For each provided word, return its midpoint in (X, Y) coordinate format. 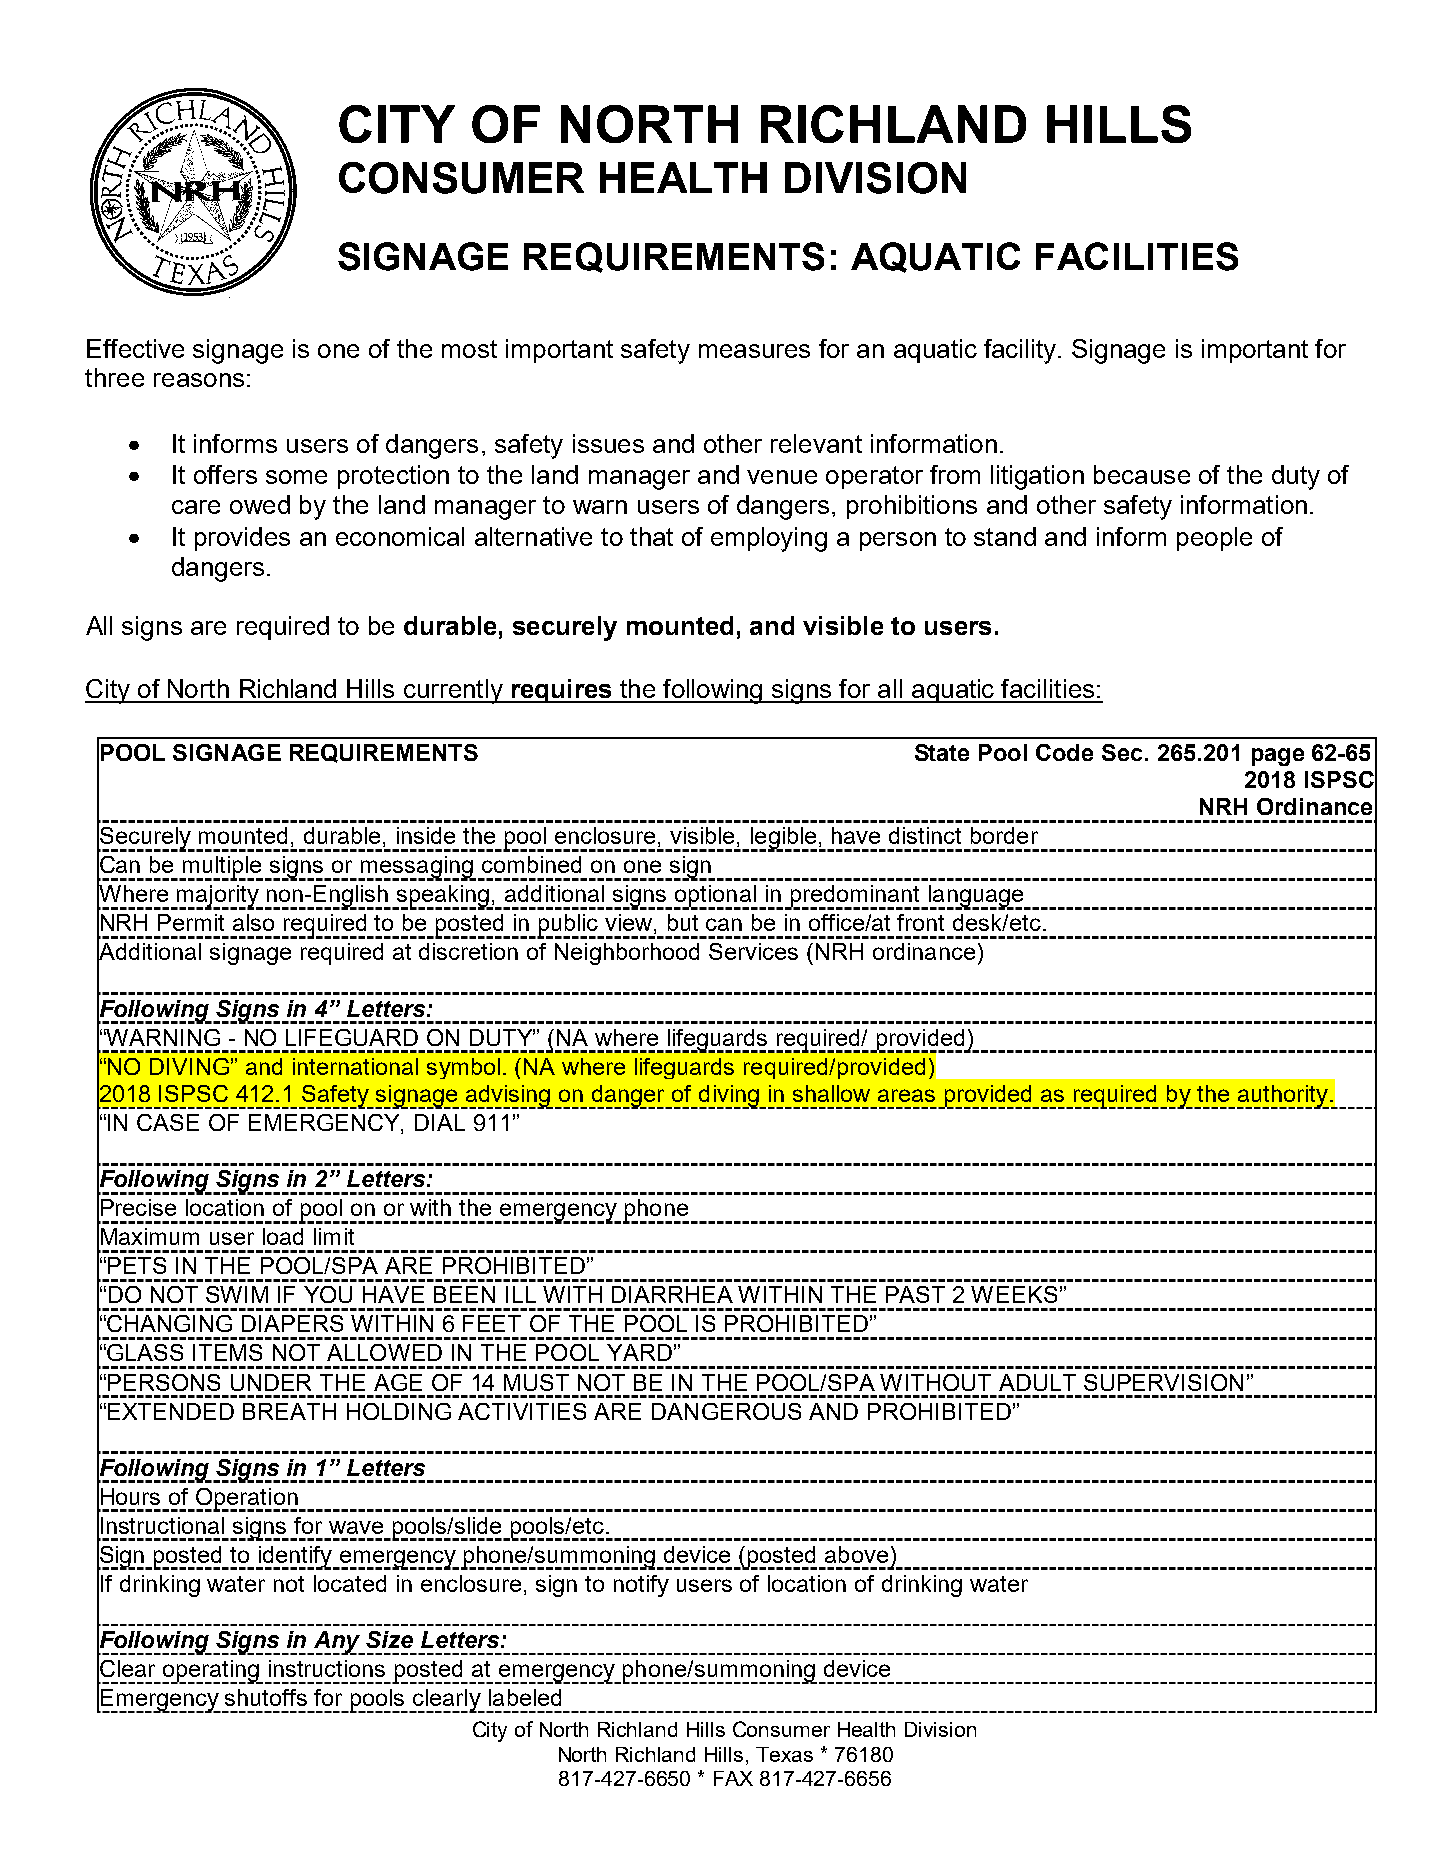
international (355, 1066)
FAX (733, 1778)
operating (211, 1672)
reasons (199, 380)
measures (754, 351)
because (1142, 474)
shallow (831, 1093)
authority (1284, 1097)
